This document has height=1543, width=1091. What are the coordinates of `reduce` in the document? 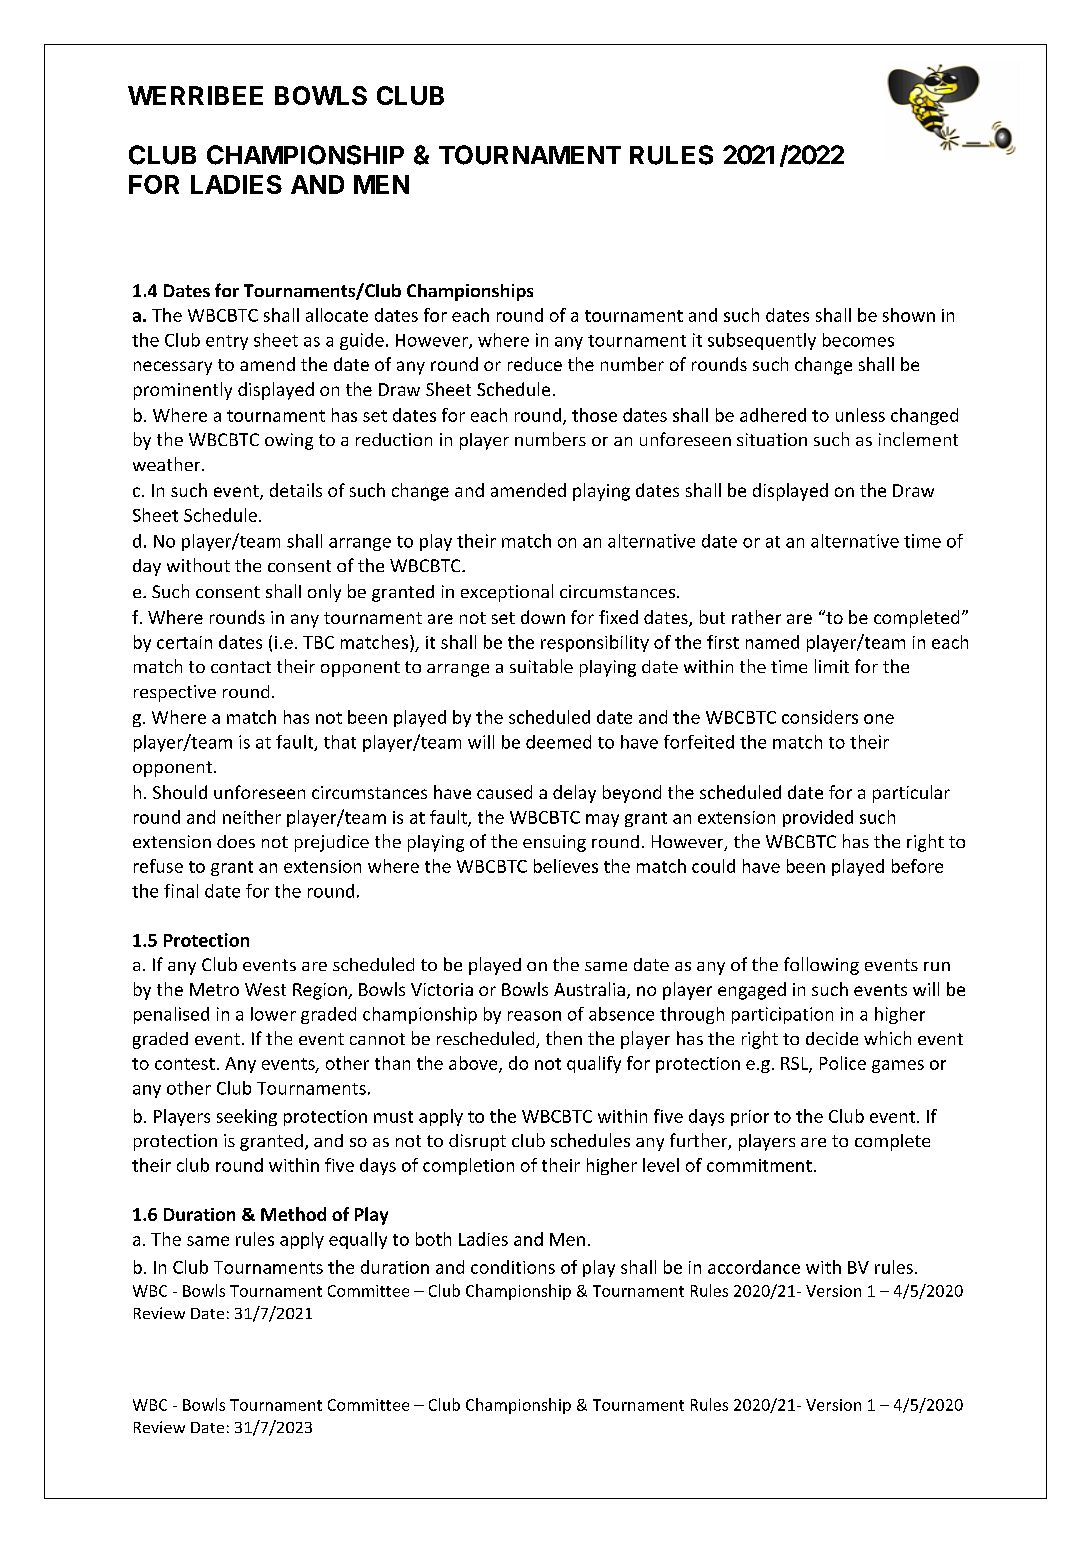 It's located at (535, 364).
